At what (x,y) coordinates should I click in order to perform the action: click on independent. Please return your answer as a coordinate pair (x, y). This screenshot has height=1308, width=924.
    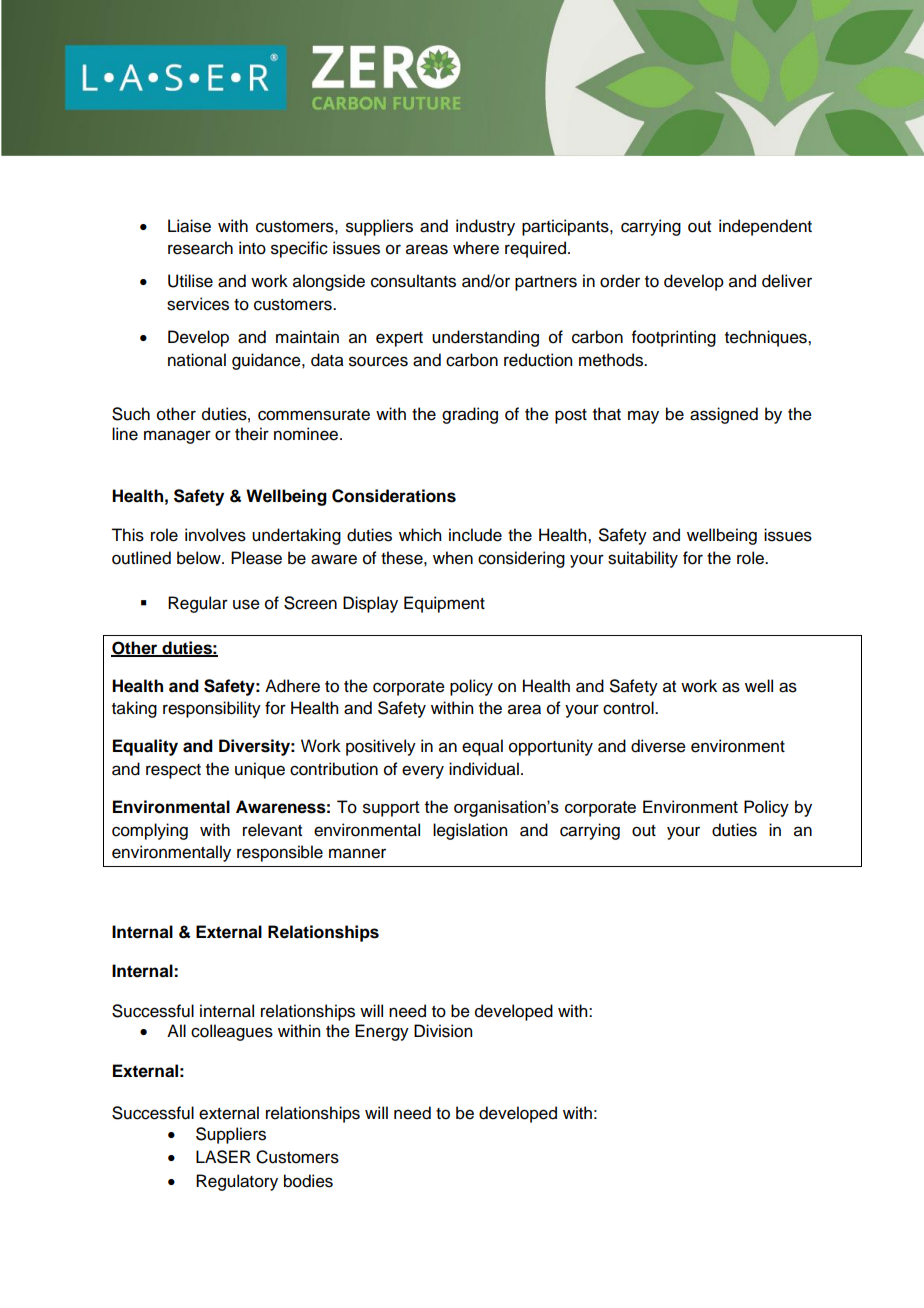
    Looking at the image, I should click on (765, 227).
